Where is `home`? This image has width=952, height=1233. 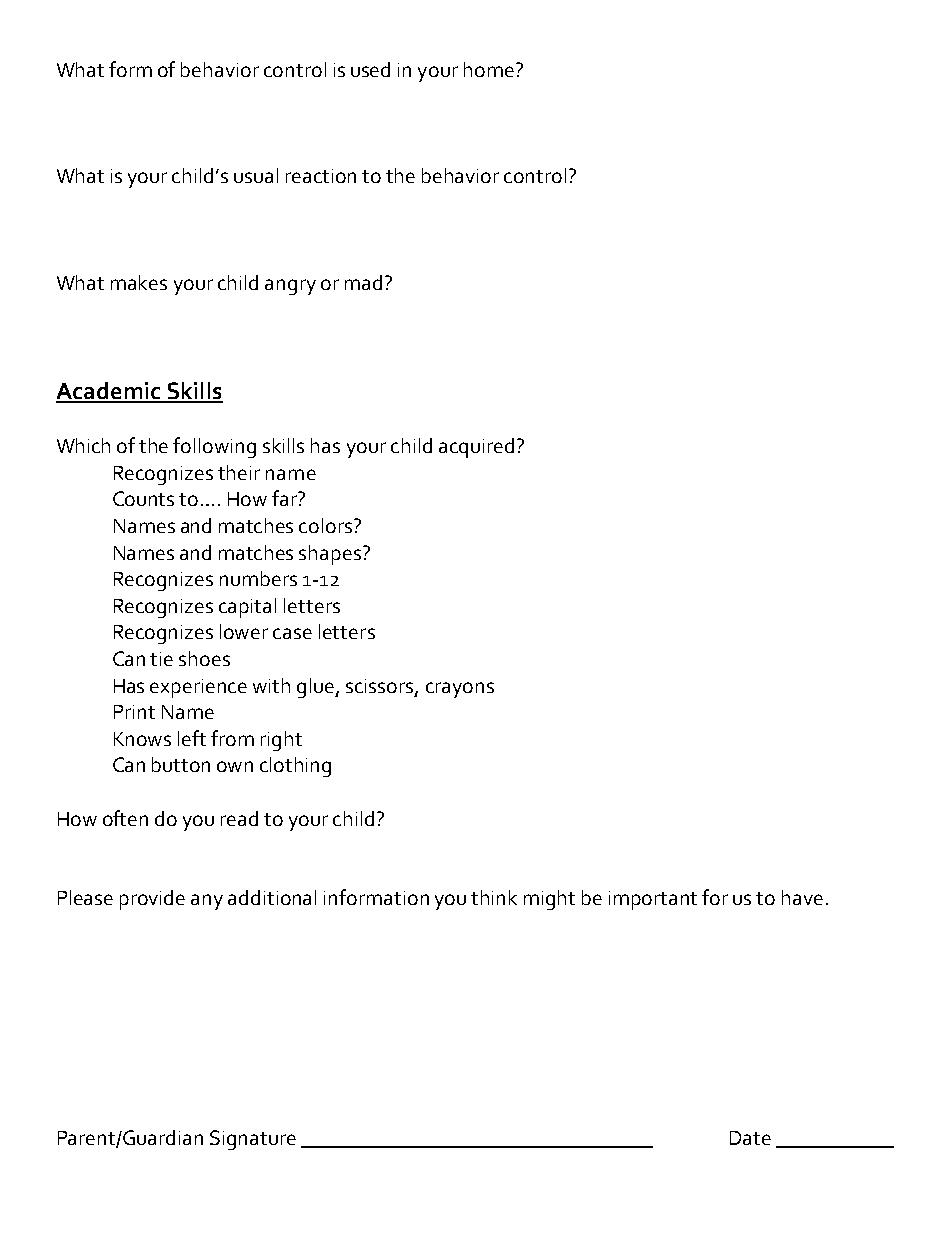
home is located at coordinates (490, 69).
